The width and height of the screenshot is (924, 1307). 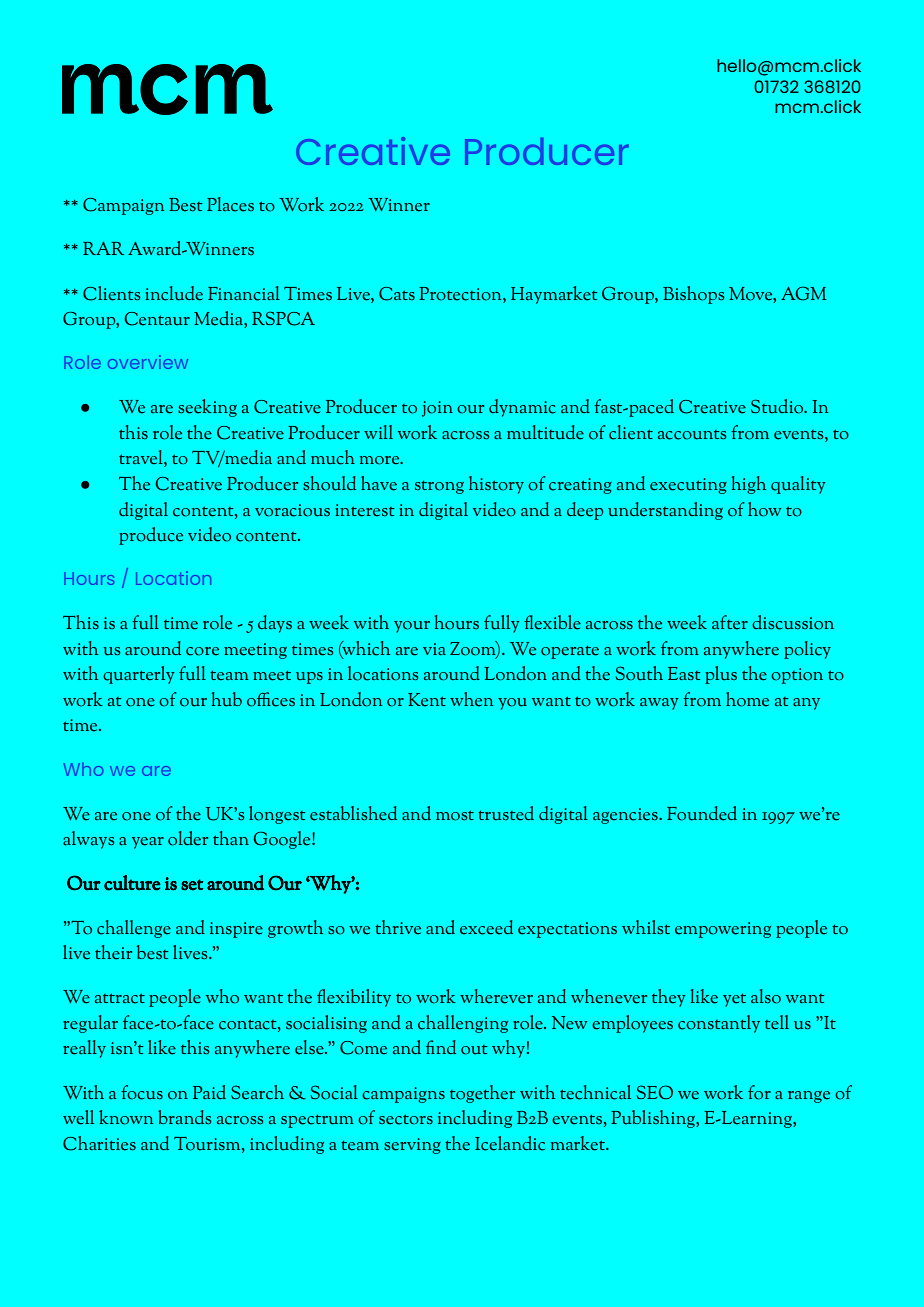 I want to click on strong, so click(x=439, y=487).
